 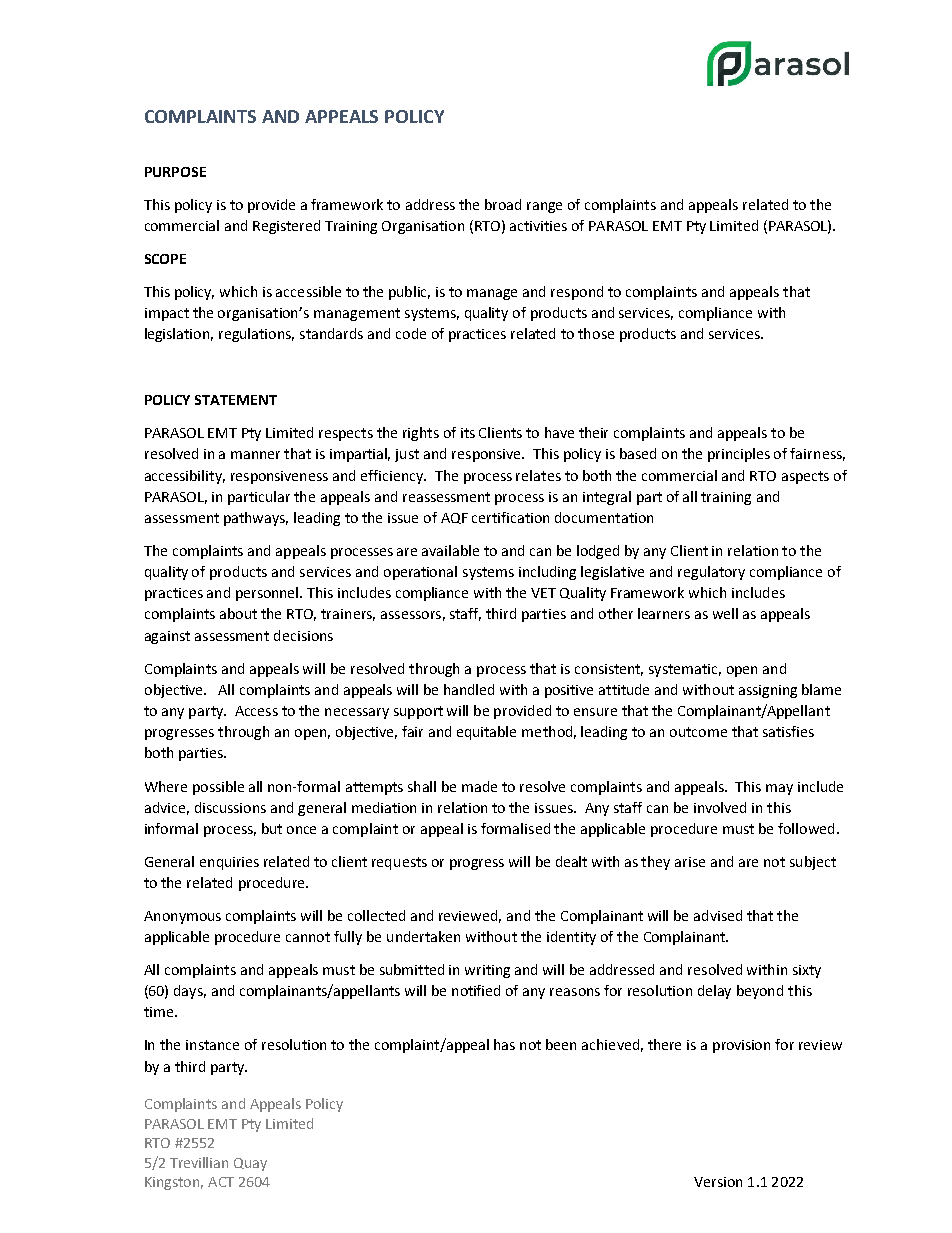 I want to click on assigning, so click(x=768, y=691).
